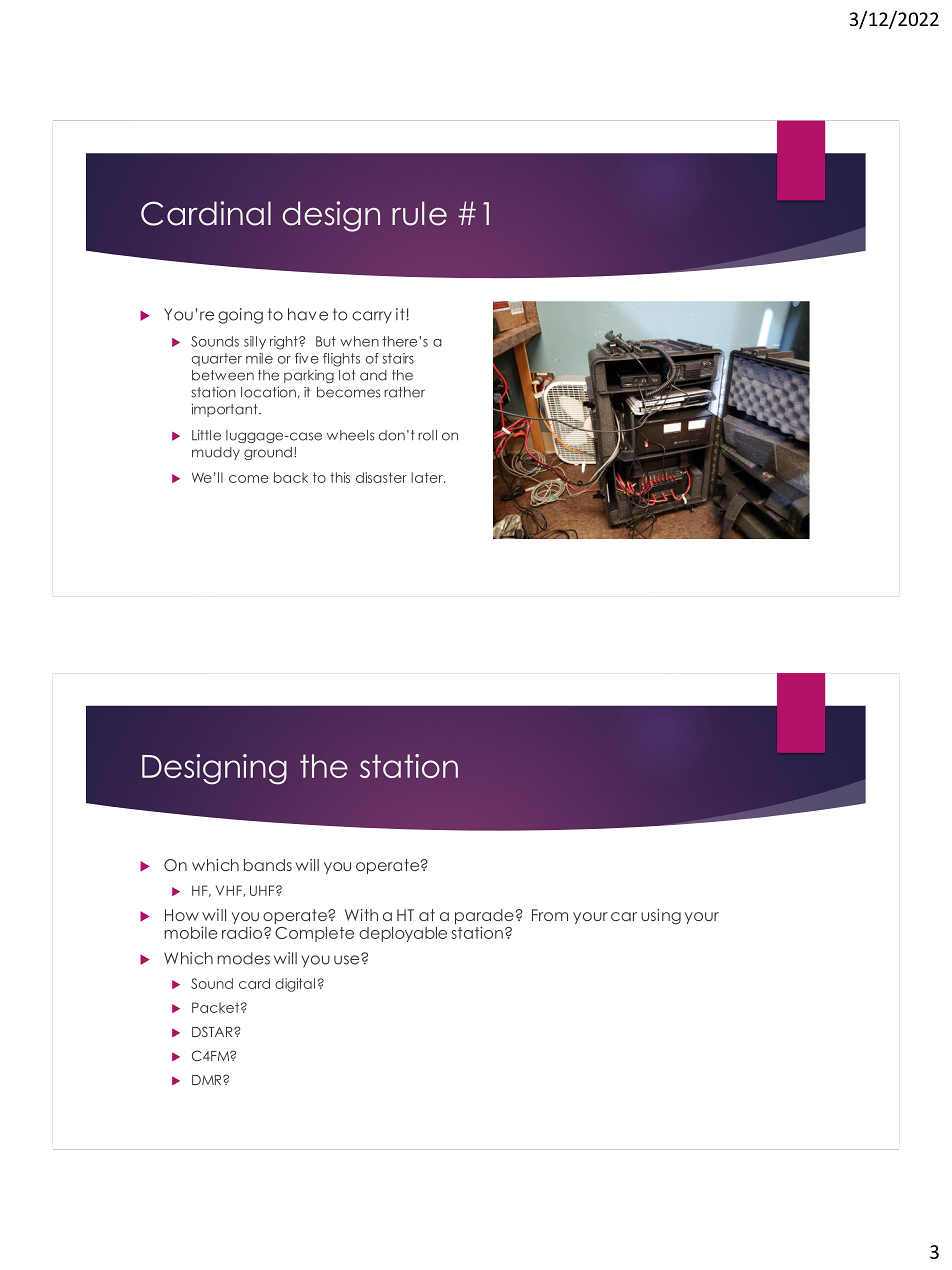 Image resolution: width=952 pixels, height=1270 pixels. I want to click on rule, so click(419, 213).
